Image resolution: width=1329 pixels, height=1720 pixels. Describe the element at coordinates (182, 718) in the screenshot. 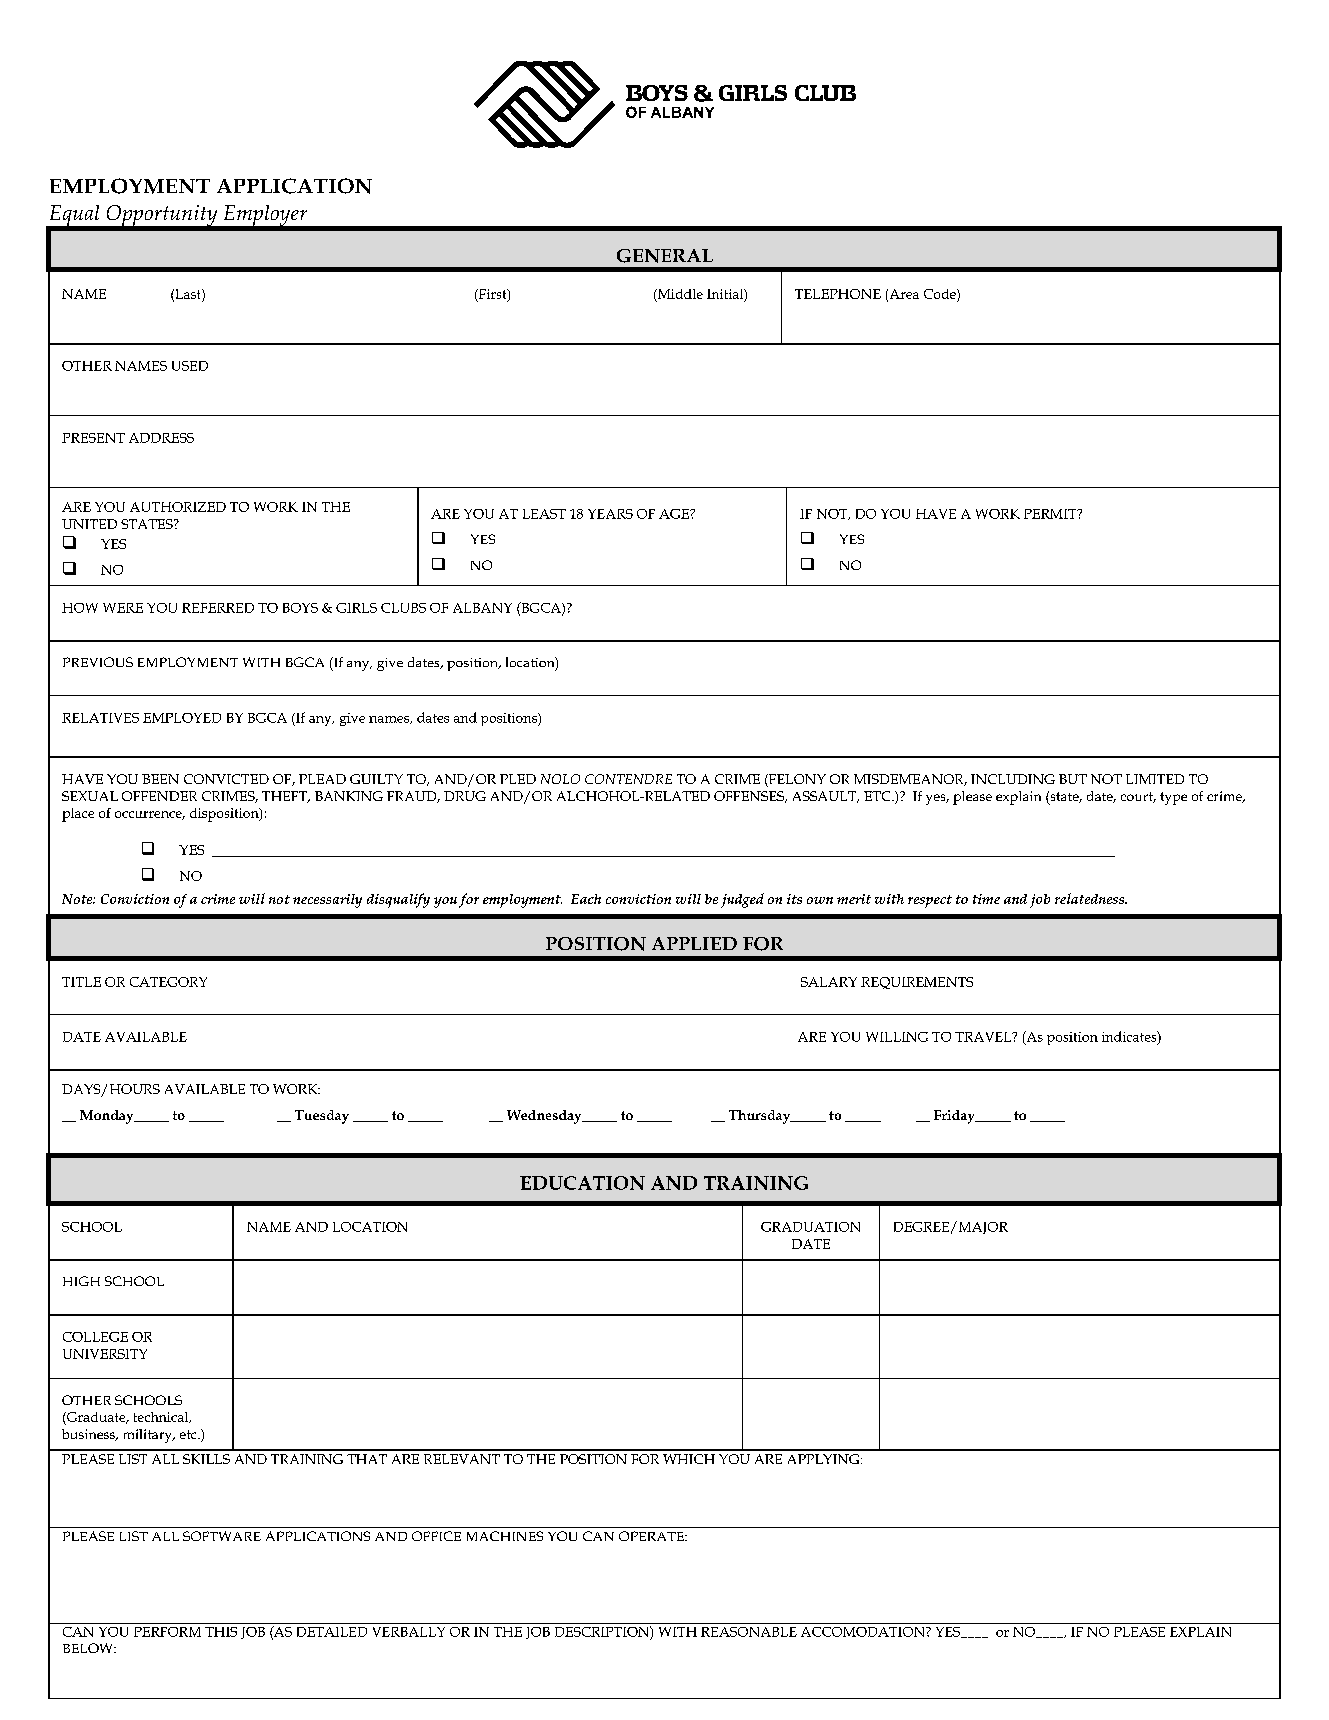

I see `EMPLOYED` at that location.
